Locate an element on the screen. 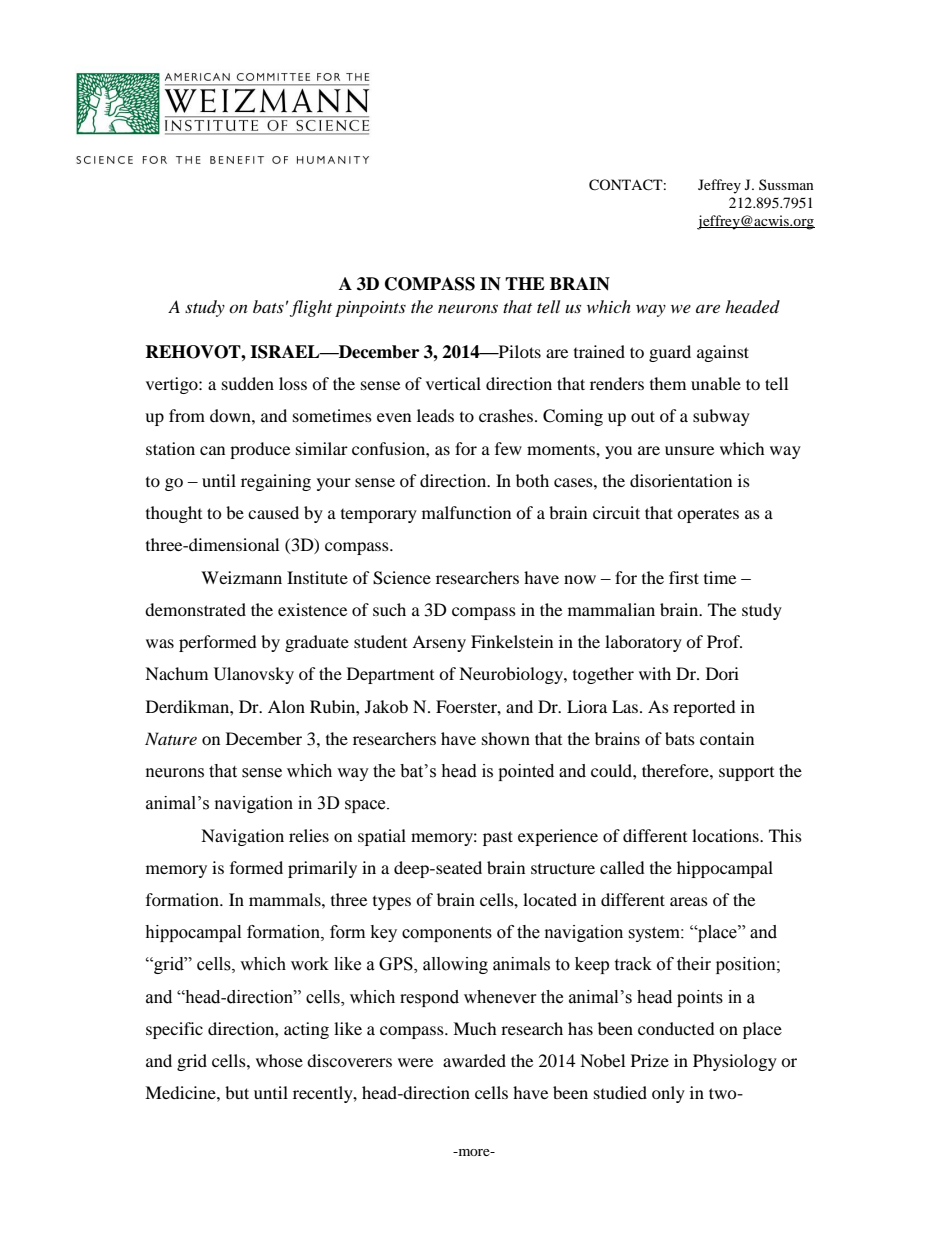 The height and width of the screenshot is (1233, 952). reported is located at coordinates (704, 708).
